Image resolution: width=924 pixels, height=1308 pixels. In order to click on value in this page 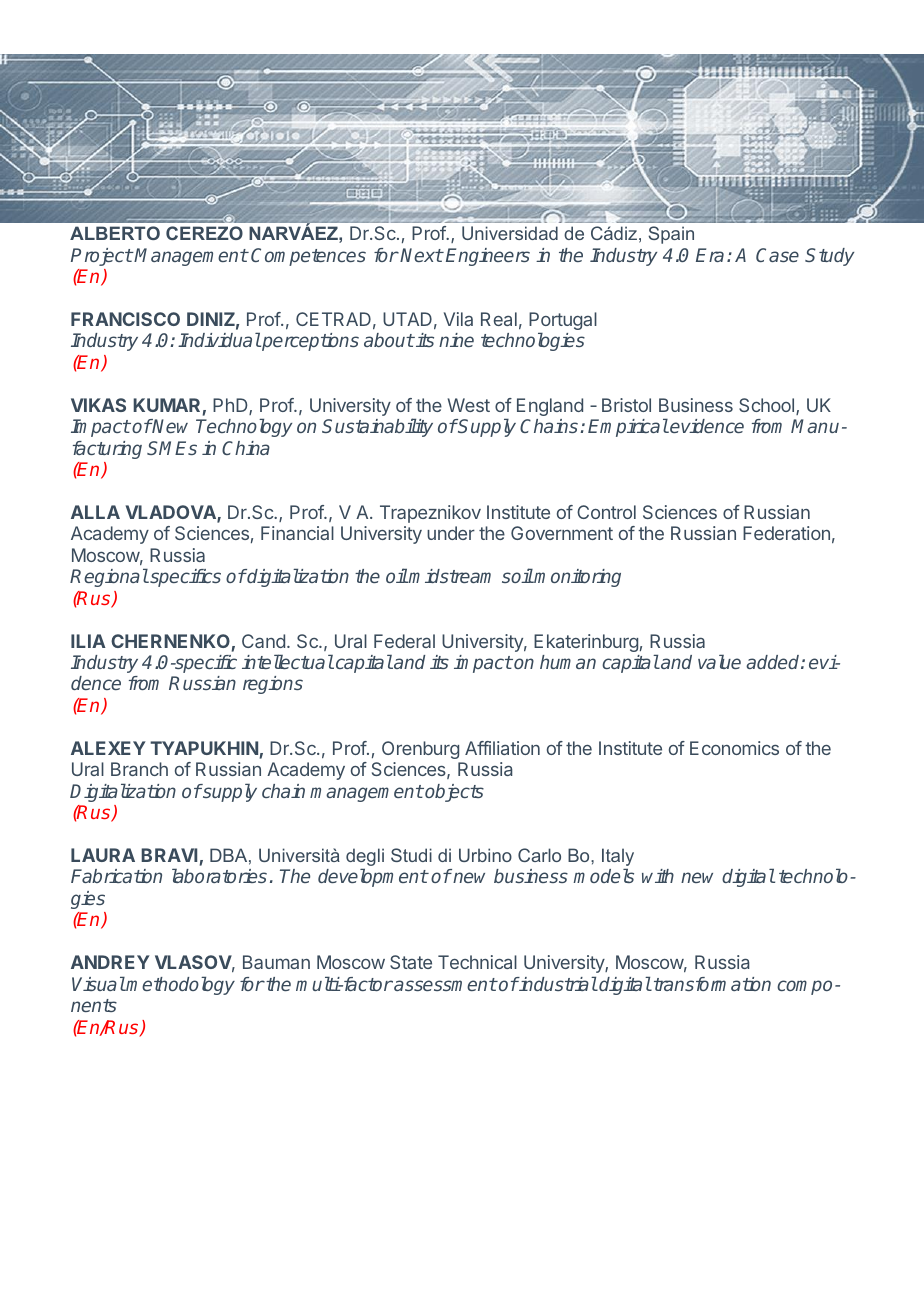, I will do `click(719, 661)`.
